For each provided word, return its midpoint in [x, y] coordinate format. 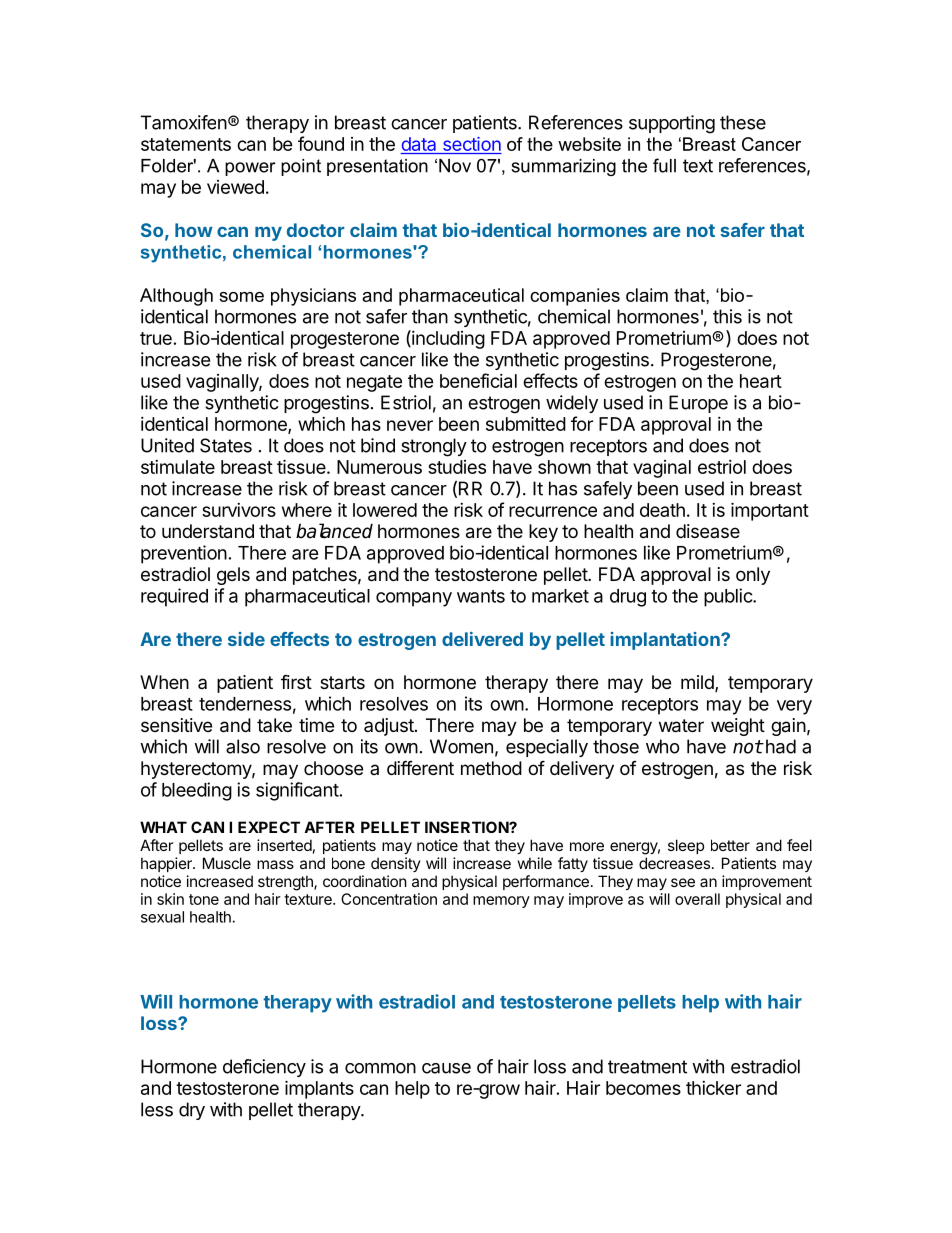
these [743, 122]
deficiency [264, 1068]
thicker [713, 1088]
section [471, 145]
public [729, 597]
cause [446, 1068]
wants [481, 596]
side [246, 639]
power [250, 169]
